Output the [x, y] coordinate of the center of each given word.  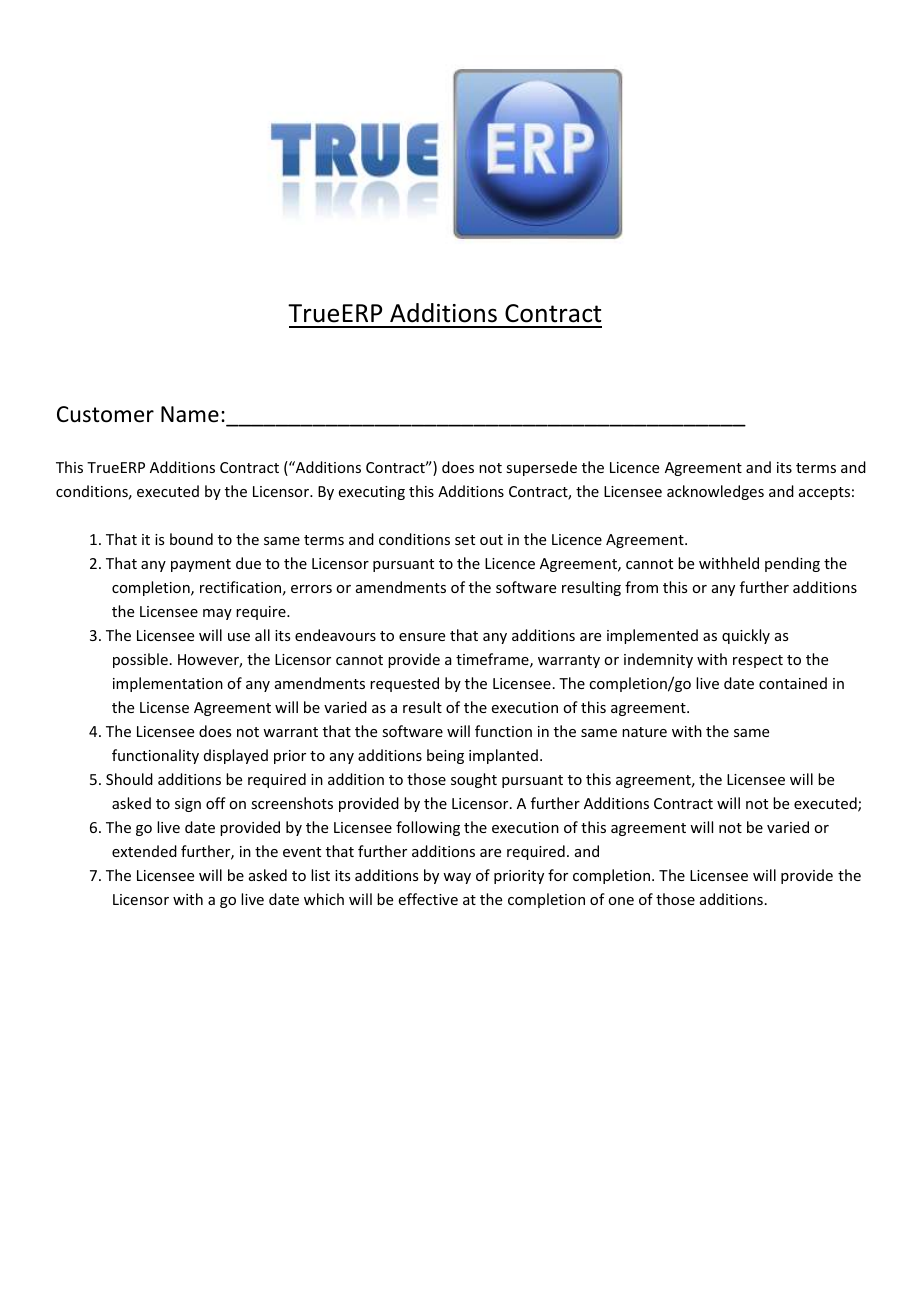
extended [144, 851]
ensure [422, 637]
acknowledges [715, 492]
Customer [105, 414]
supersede [541, 468]
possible [140, 660]
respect [758, 661]
